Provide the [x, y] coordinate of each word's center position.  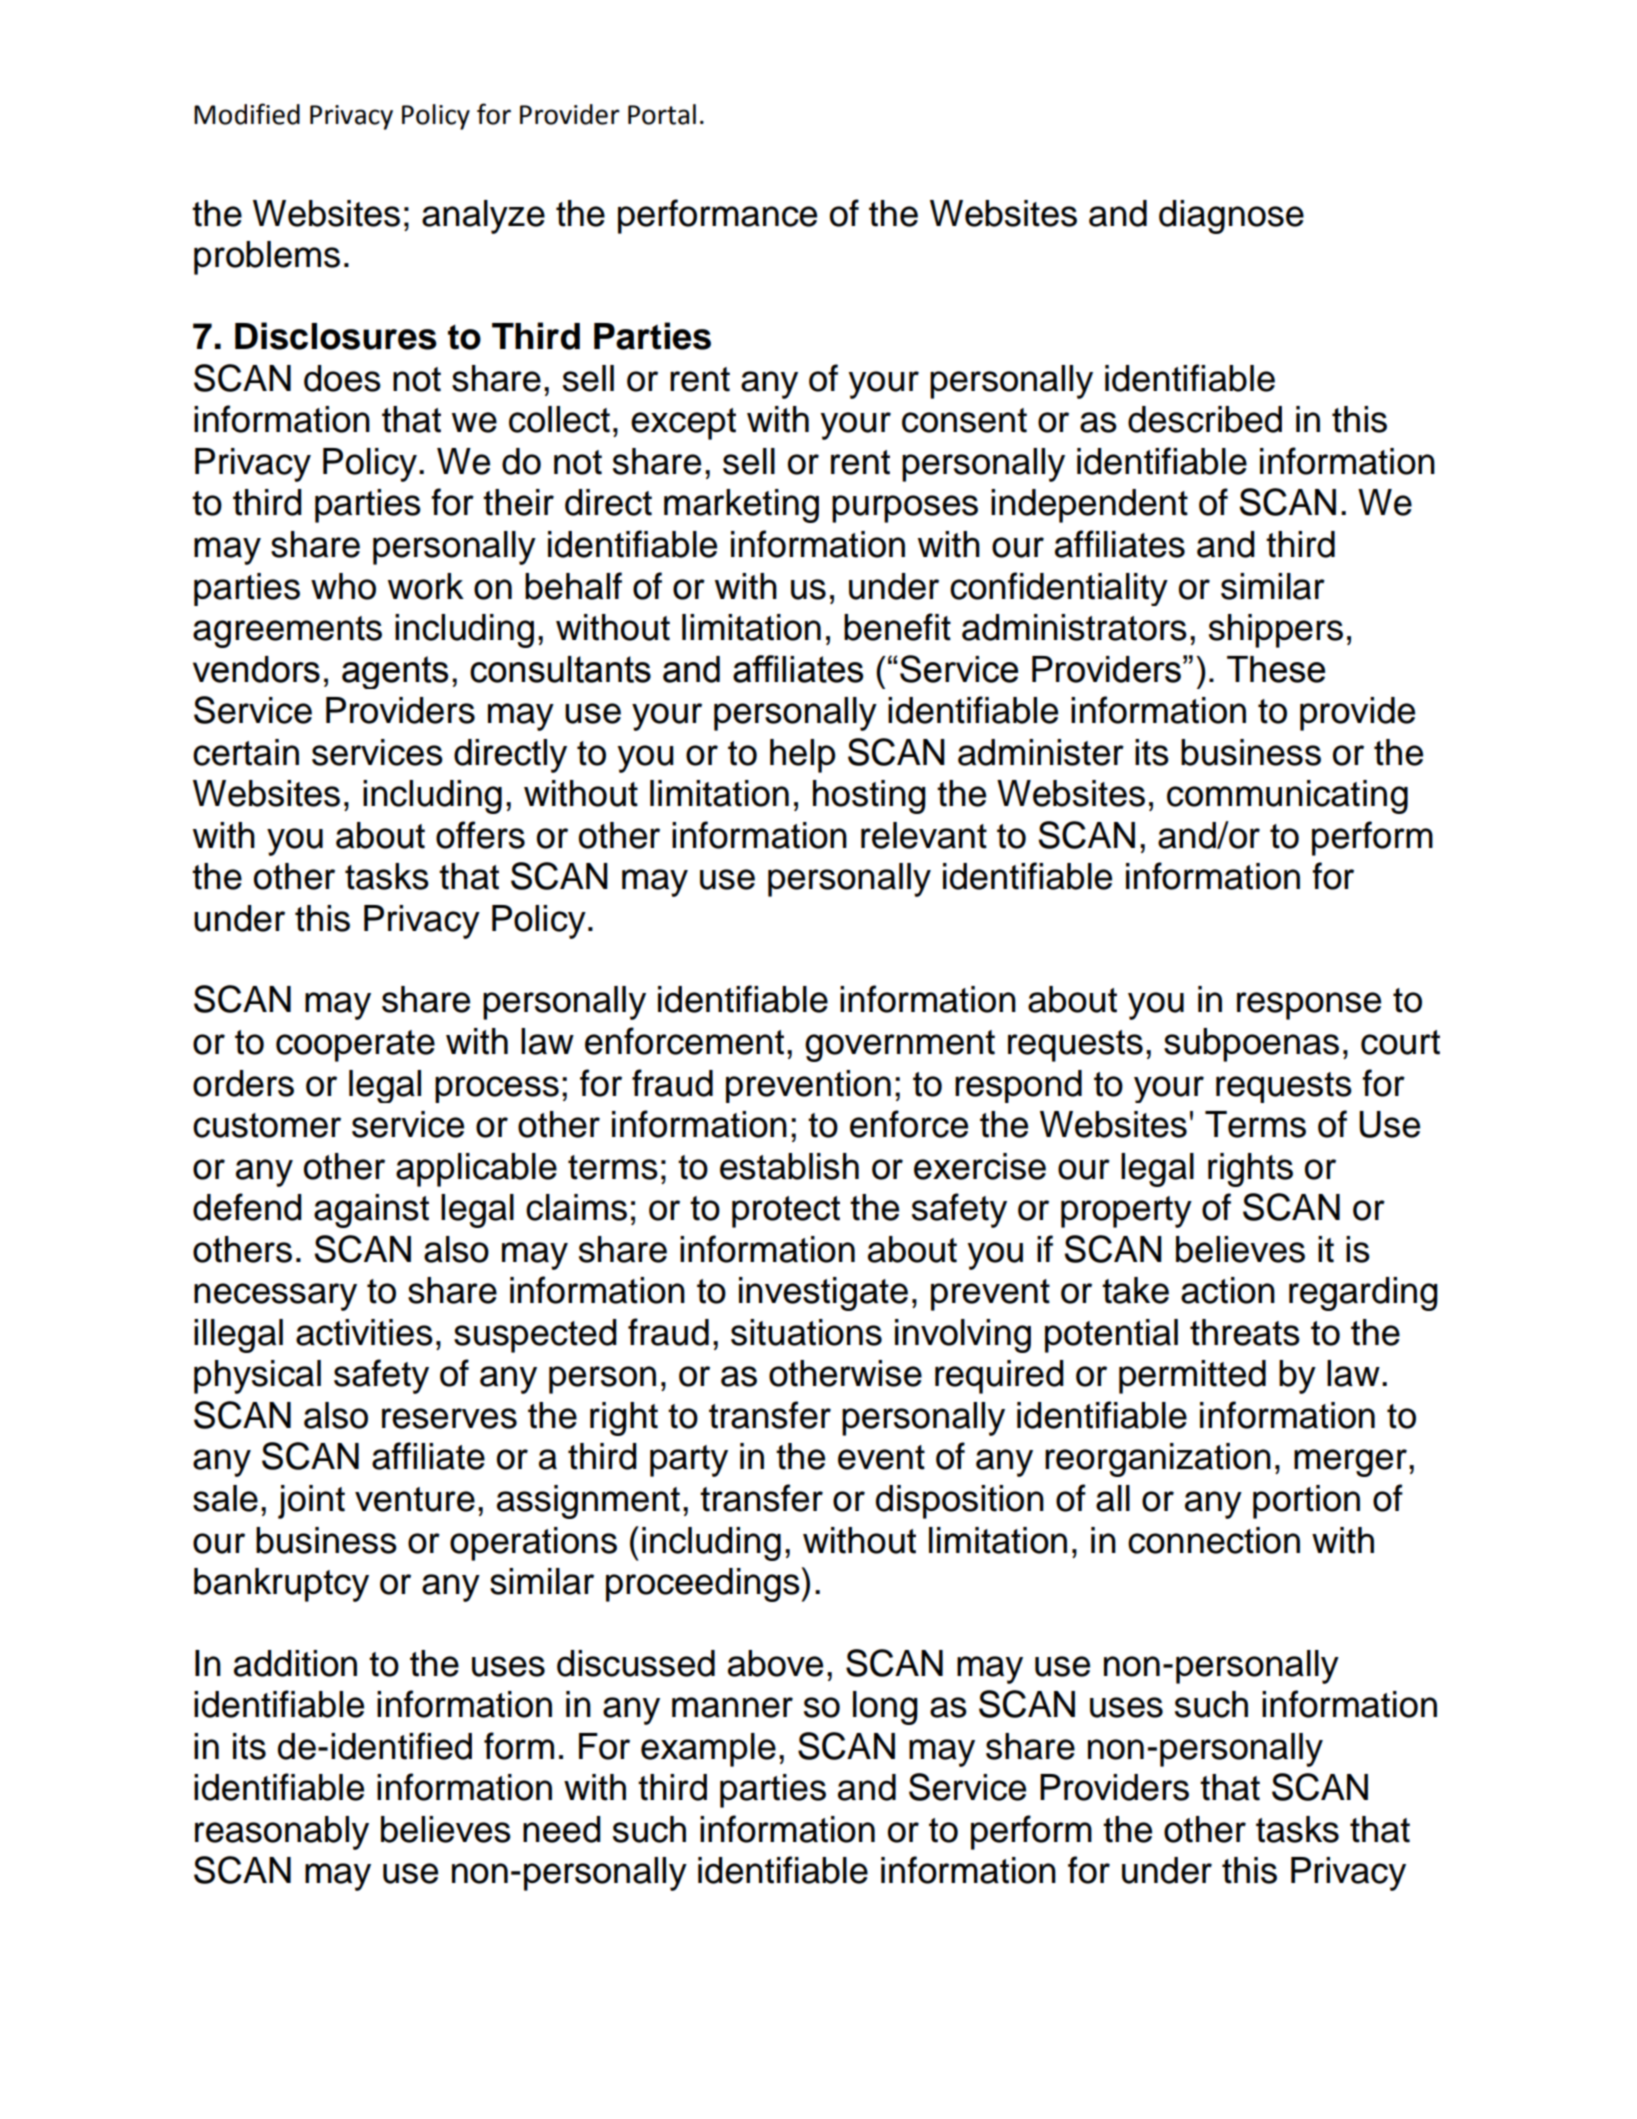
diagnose [1231, 217]
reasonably [282, 1833]
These [1276, 669]
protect [786, 1212]
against [371, 1211]
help [802, 756]
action [1228, 1290]
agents [395, 672]
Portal [662, 114]
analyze [483, 217]
